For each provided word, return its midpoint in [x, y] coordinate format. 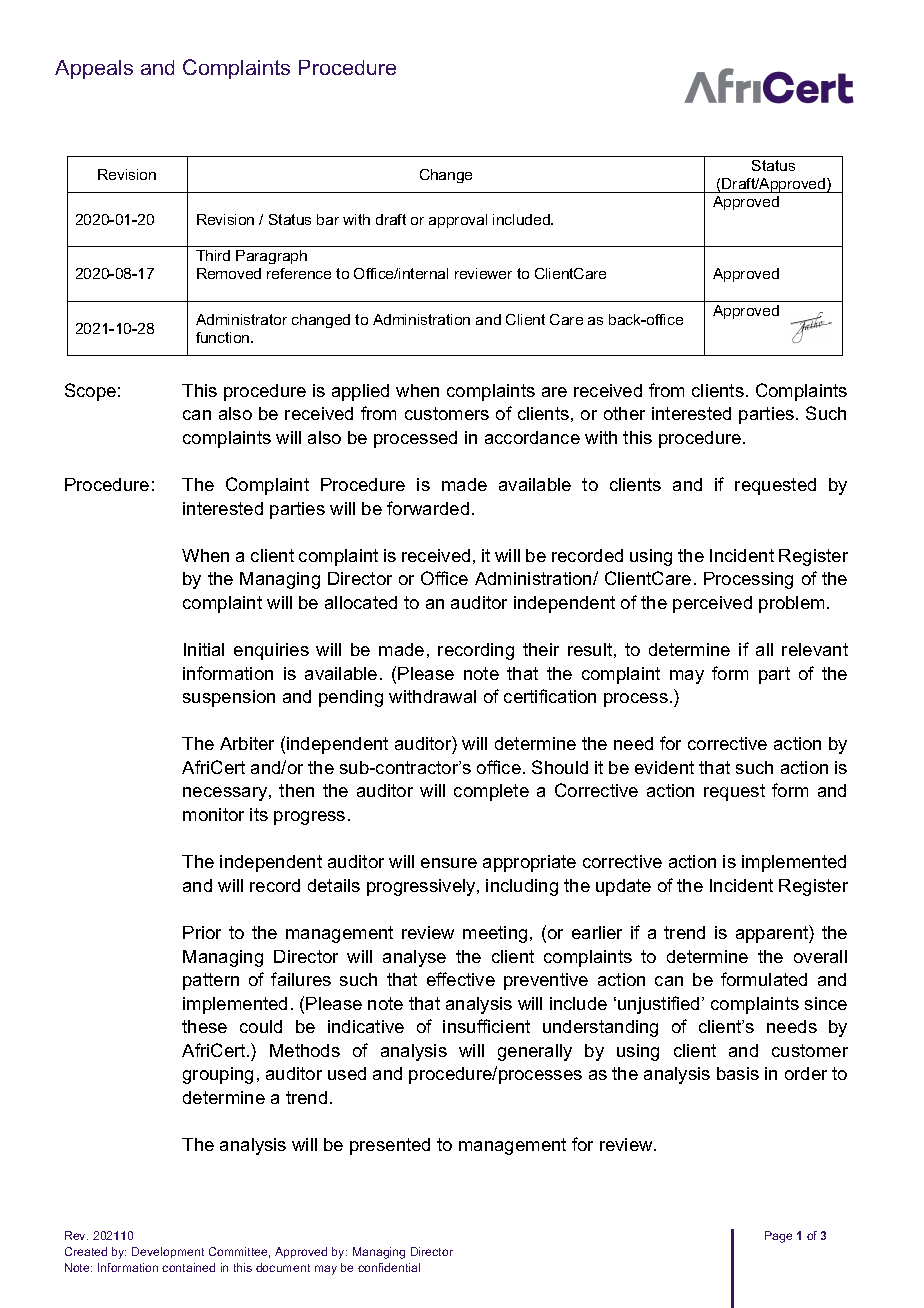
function [224, 337]
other [624, 413]
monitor [213, 814]
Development [168, 1252]
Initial [204, 649]
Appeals [94, 69]
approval [458, 221]
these [204, 1026]
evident [664, 767]
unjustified [658, 1005]
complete [491, 792]
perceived [712, 604]
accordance [532, 437]
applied [360, 392]
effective [461, 979]
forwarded [428, 508]
